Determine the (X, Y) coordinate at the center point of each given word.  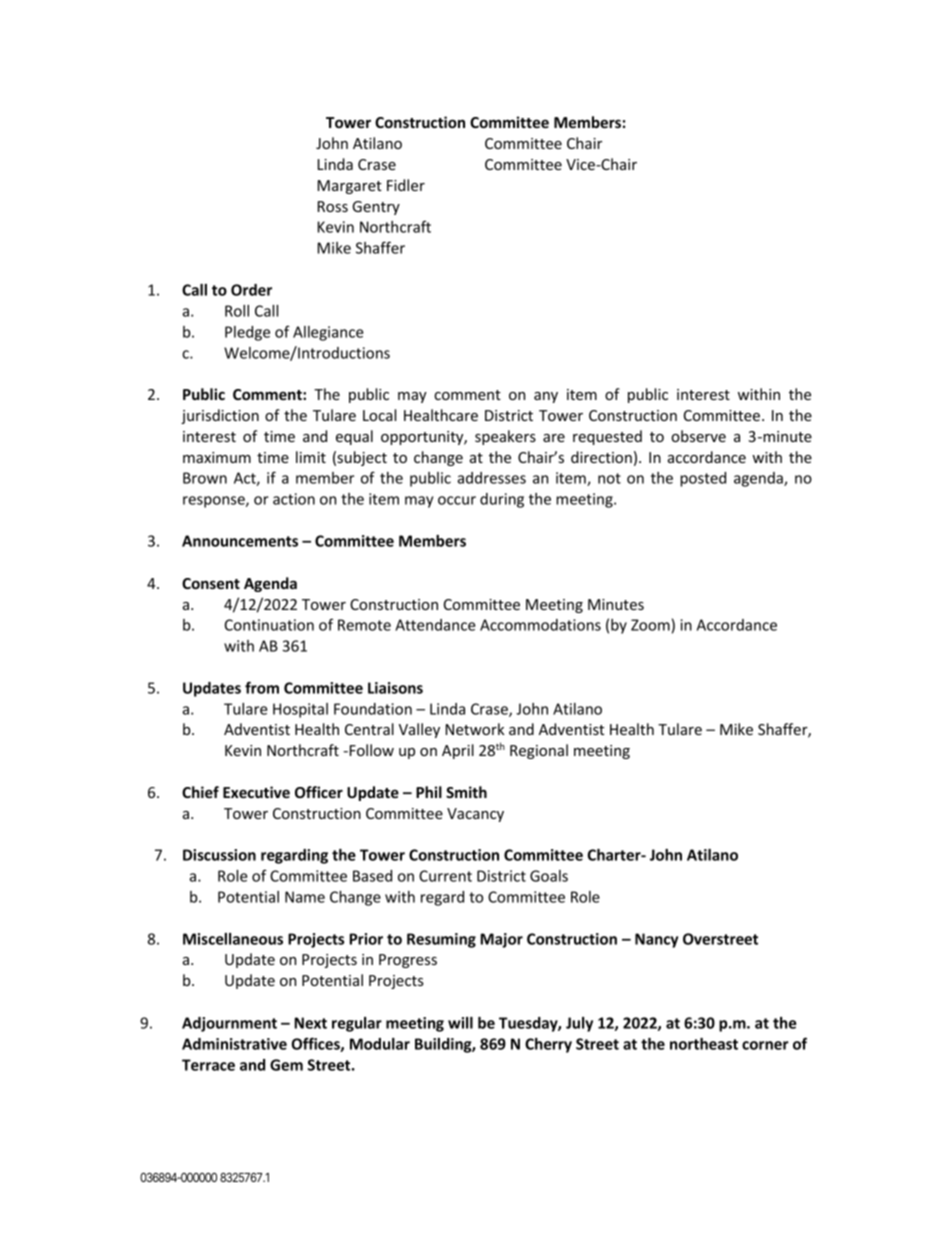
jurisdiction (220, 416)
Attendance (435, 625)
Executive (256, 792)
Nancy (656, 940)
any (546, 397)
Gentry (376, 208)
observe (698, 436)
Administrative (234, 1044)
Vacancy (475, 815)
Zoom (650, 625)
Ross (333, 206)
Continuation (269, 625)
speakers (505, 437)
